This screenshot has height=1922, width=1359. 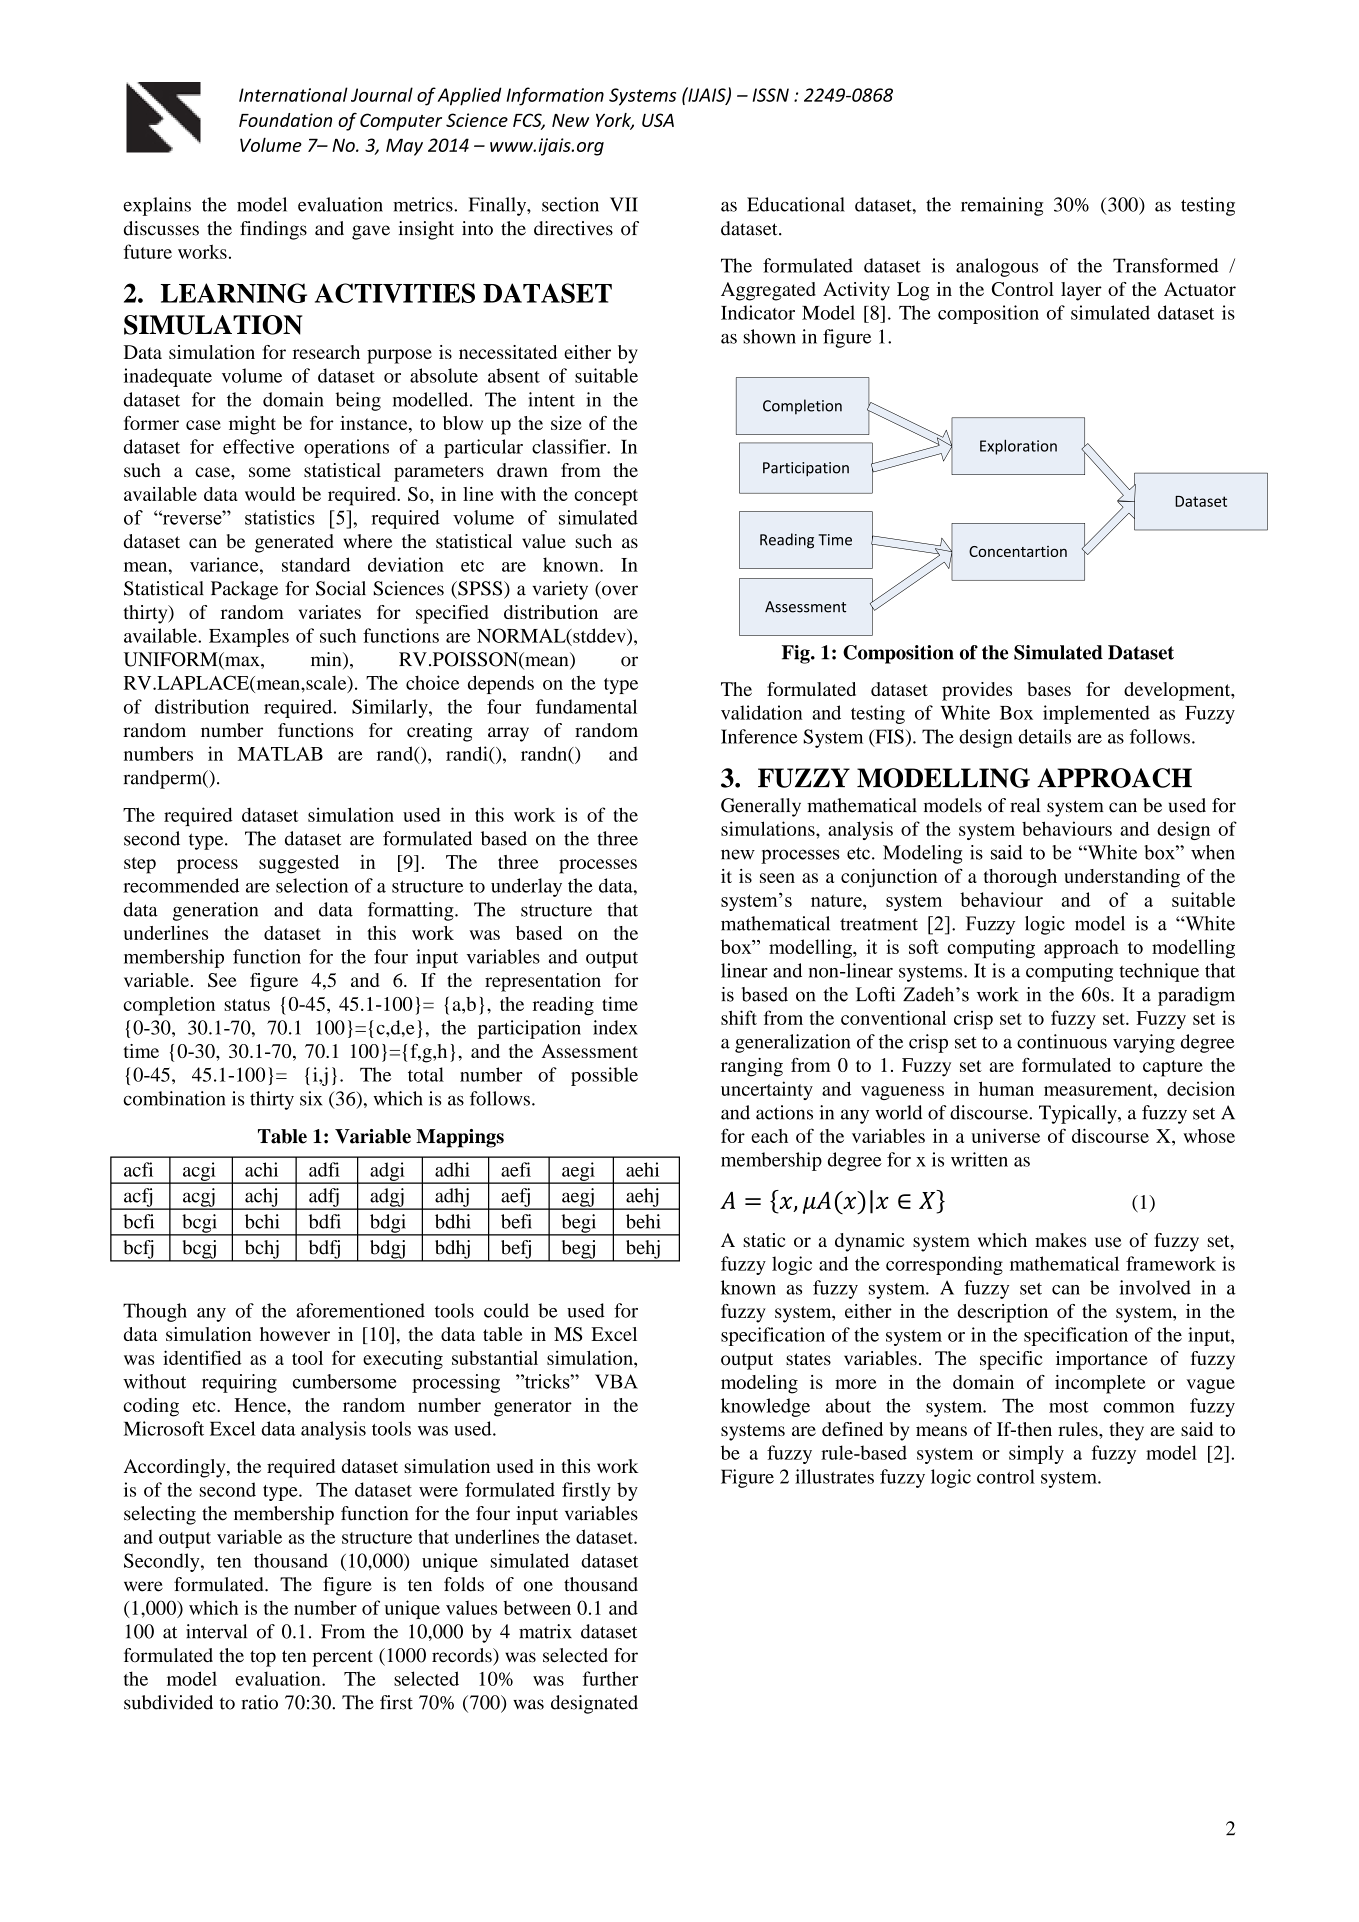 I want to click on Inference, so click(x=759, y=736).
